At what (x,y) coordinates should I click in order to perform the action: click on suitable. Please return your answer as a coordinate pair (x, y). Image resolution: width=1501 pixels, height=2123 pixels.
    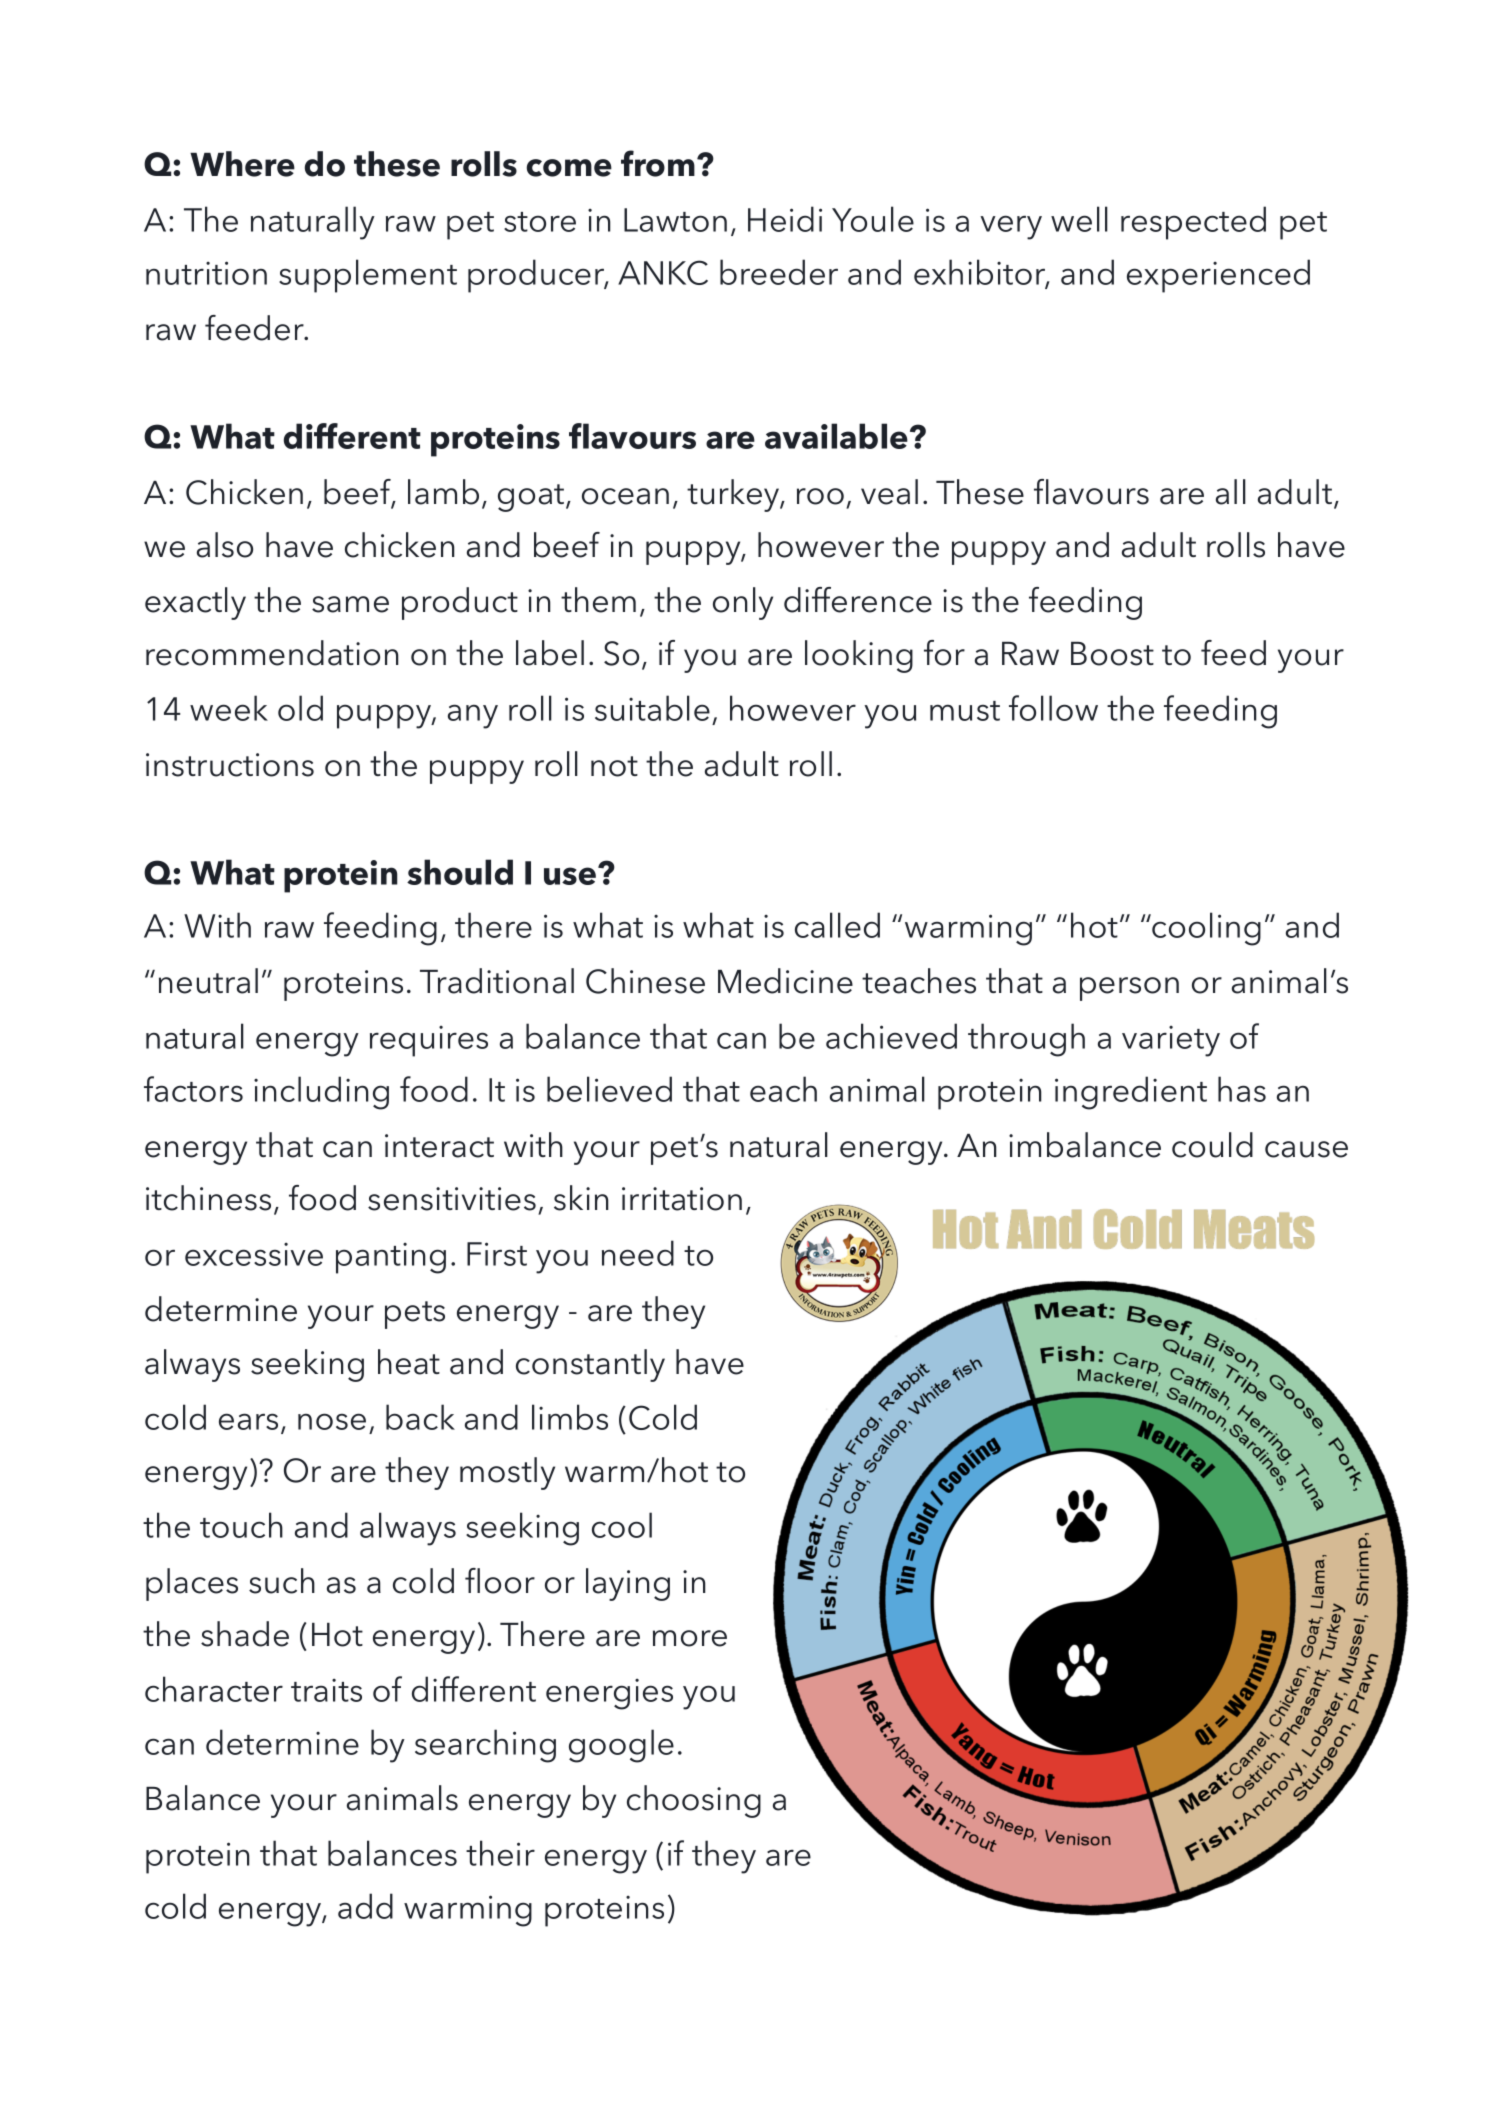
    Looking at the image, I should click on (652, 708).
